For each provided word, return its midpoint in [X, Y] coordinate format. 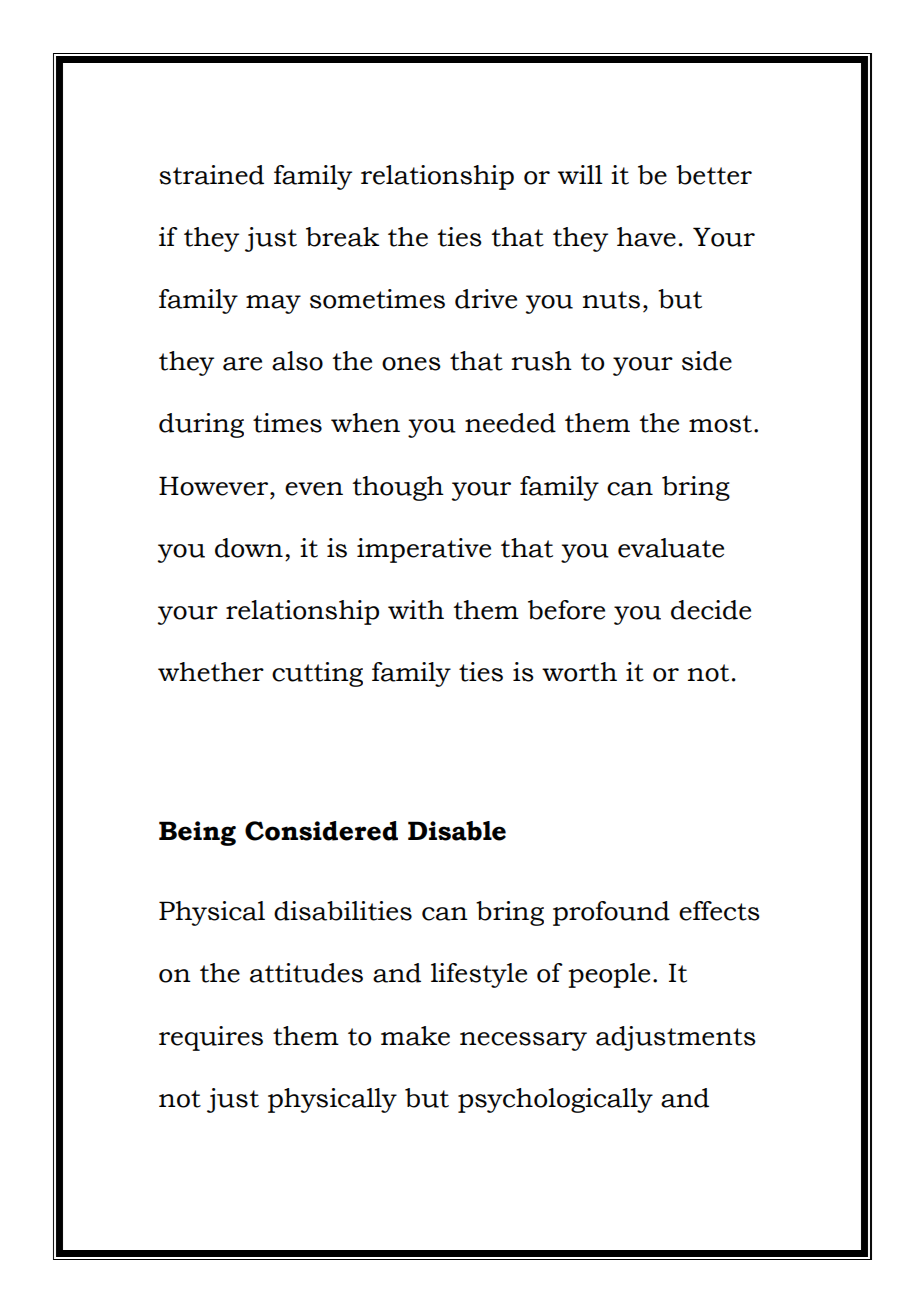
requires [211, 1038]
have [646, 237]
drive [486, 299]
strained [211, 175]
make [415, 1036]
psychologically [555, 1100]
